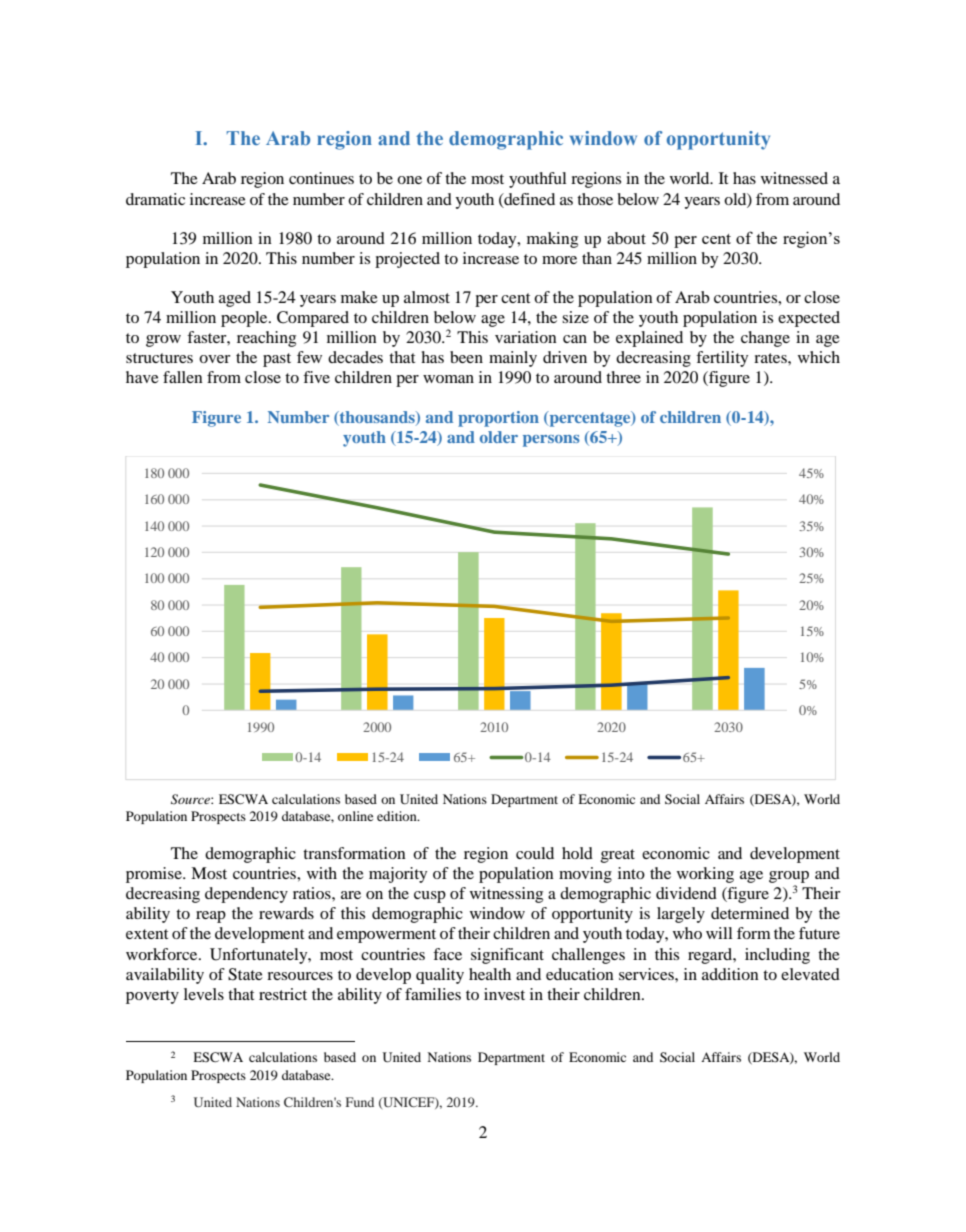 The width and height of the screenshot is (966, 1232). Describe the element at coordinates (499, 437) in the screenshot. I see `older` at that location.
